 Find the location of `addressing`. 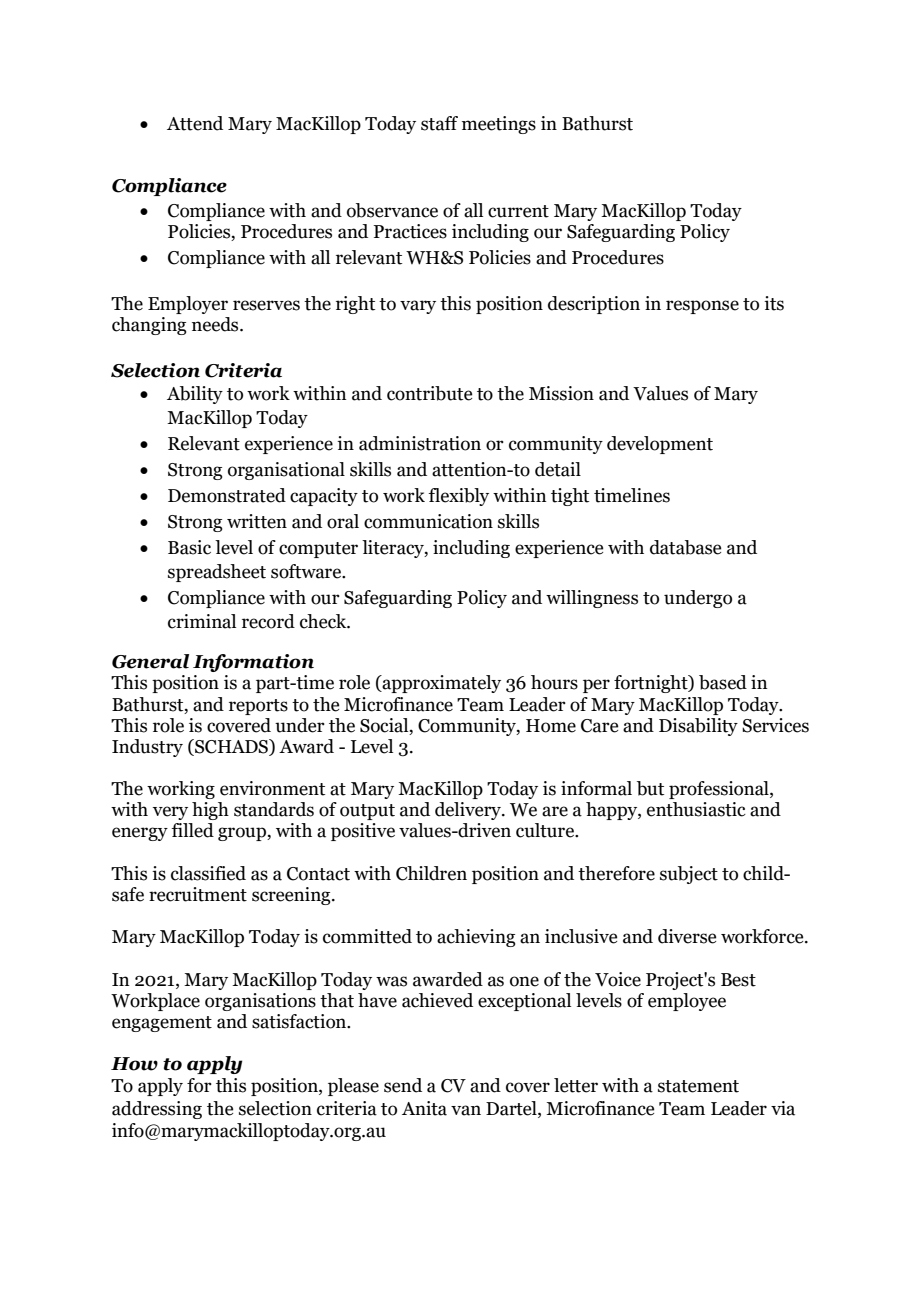

addressing is located at coordinates (157, 1110).
